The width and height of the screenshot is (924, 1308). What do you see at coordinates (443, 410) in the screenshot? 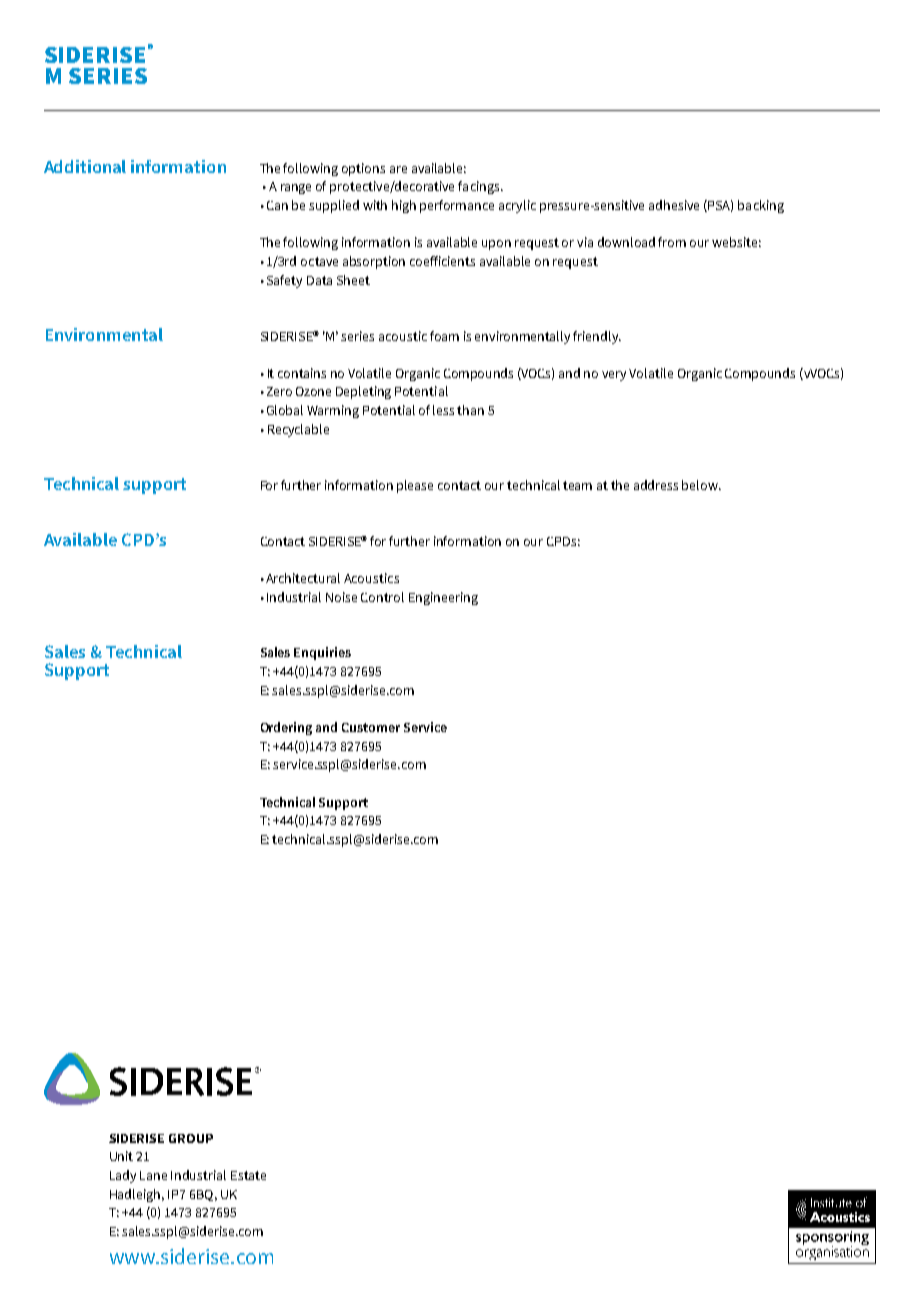
I see `less` at bounding box center [443, 410].
